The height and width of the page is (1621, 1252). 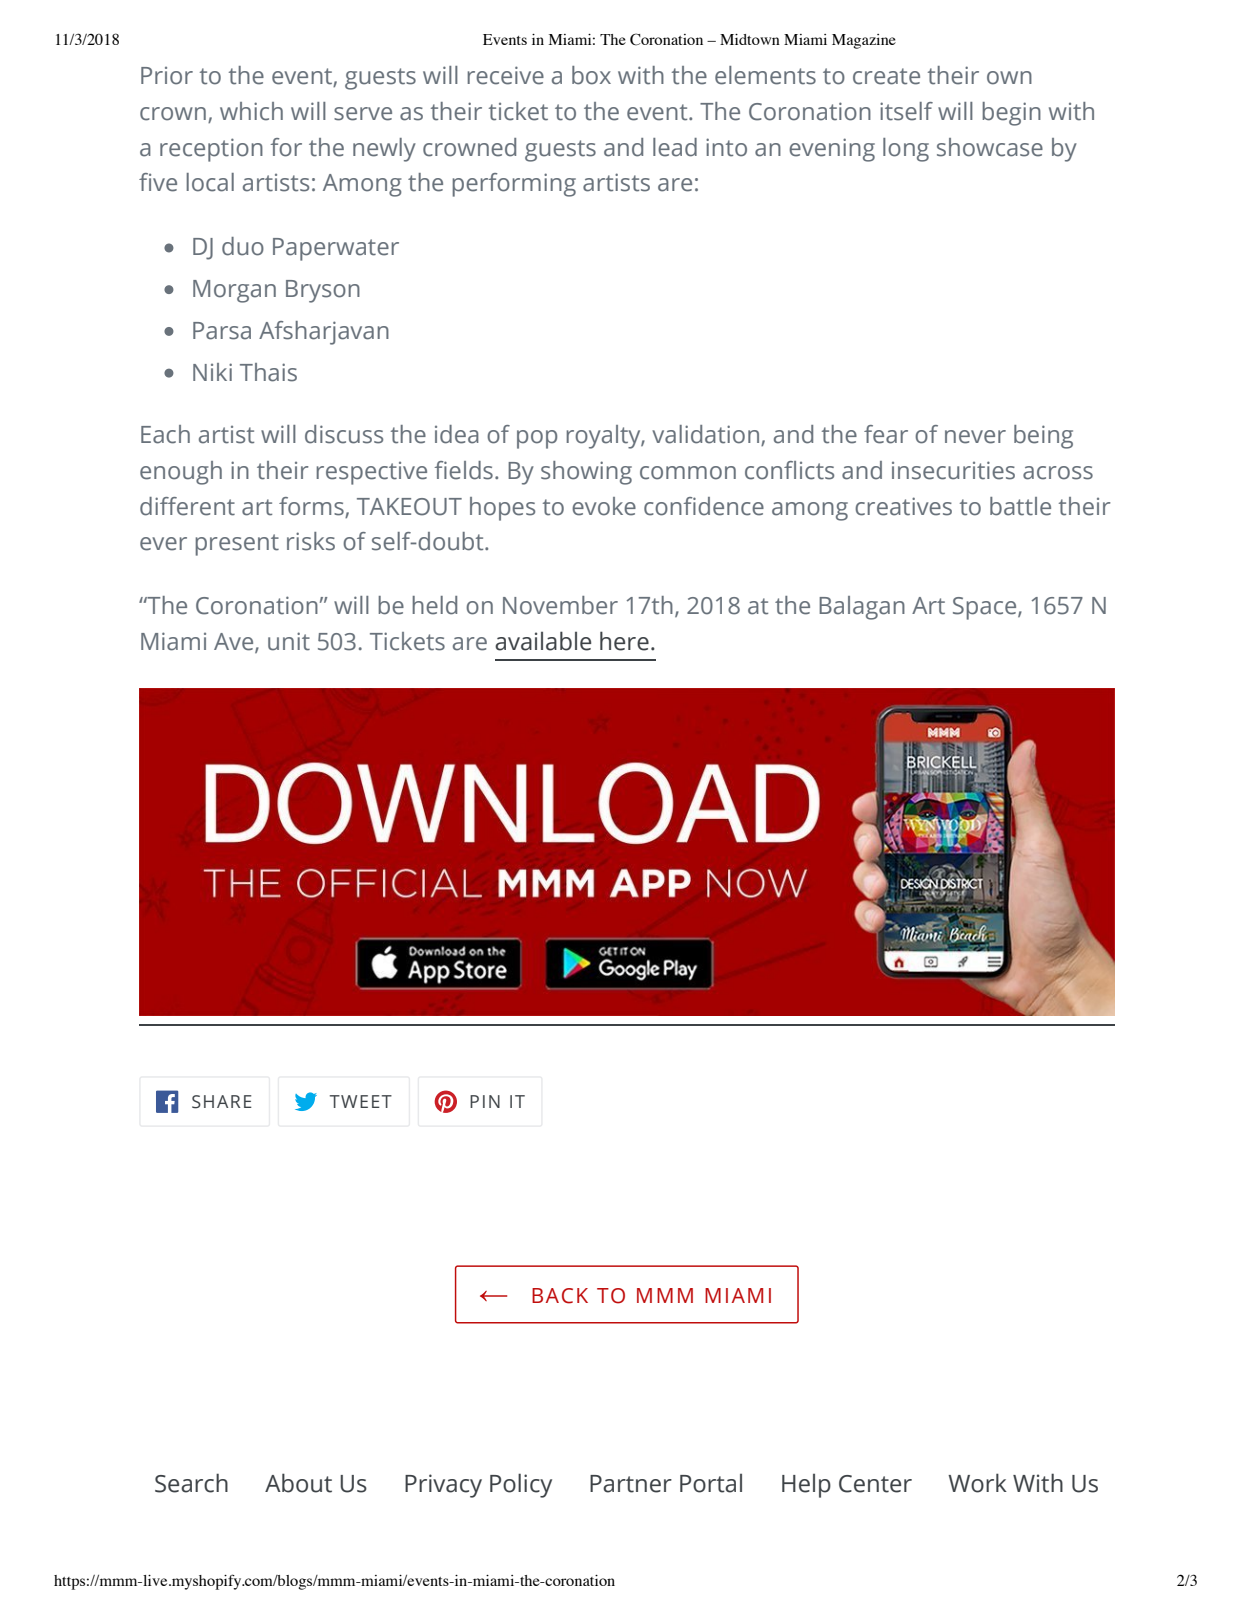 I want to click on Partner, so click(x=631, y=1484).
